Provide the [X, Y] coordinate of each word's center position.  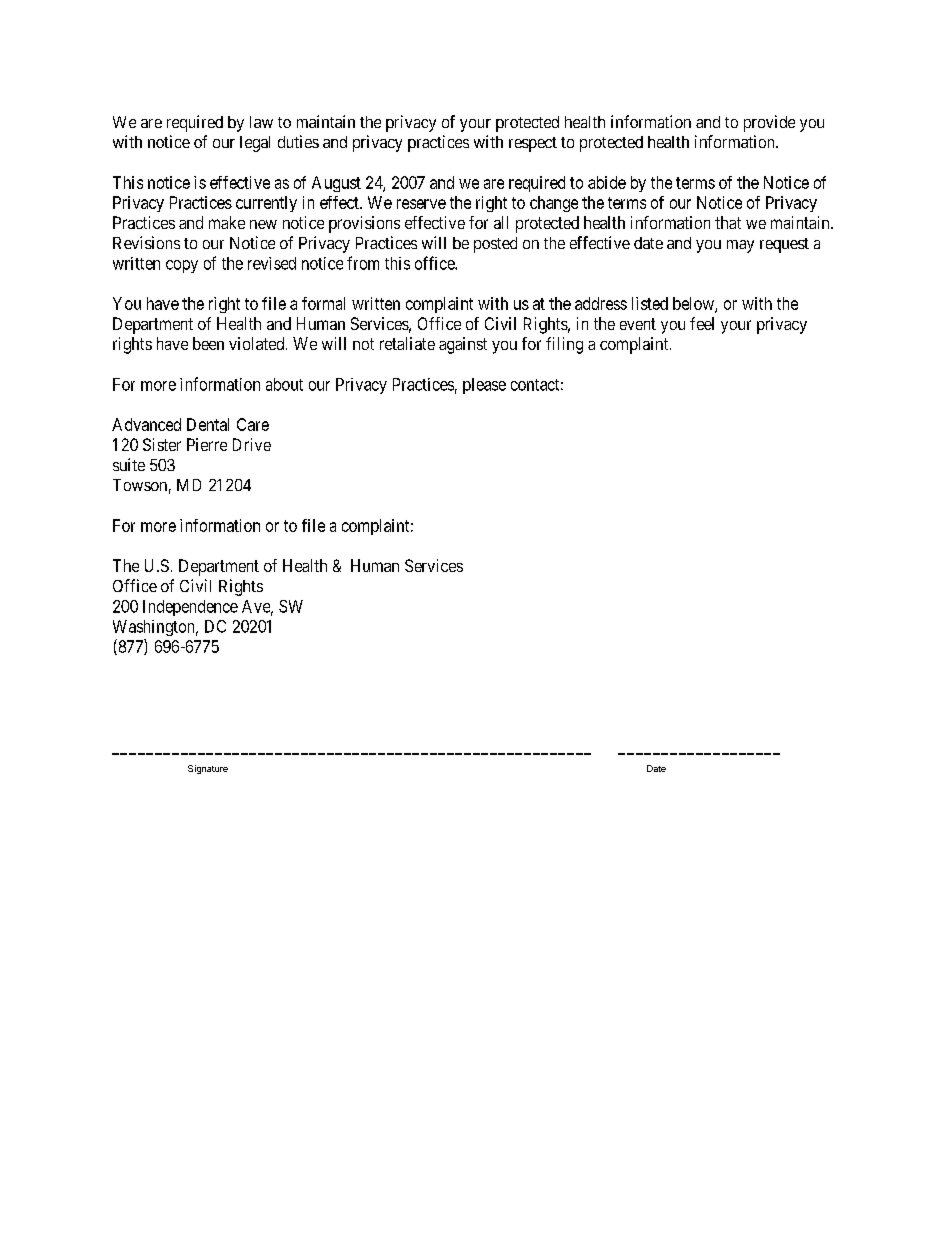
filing [564, 345]
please [484, 386]
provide [769, 123]
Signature [208, 769]
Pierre [207, 444]
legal [255, 144]
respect [533, 144]
